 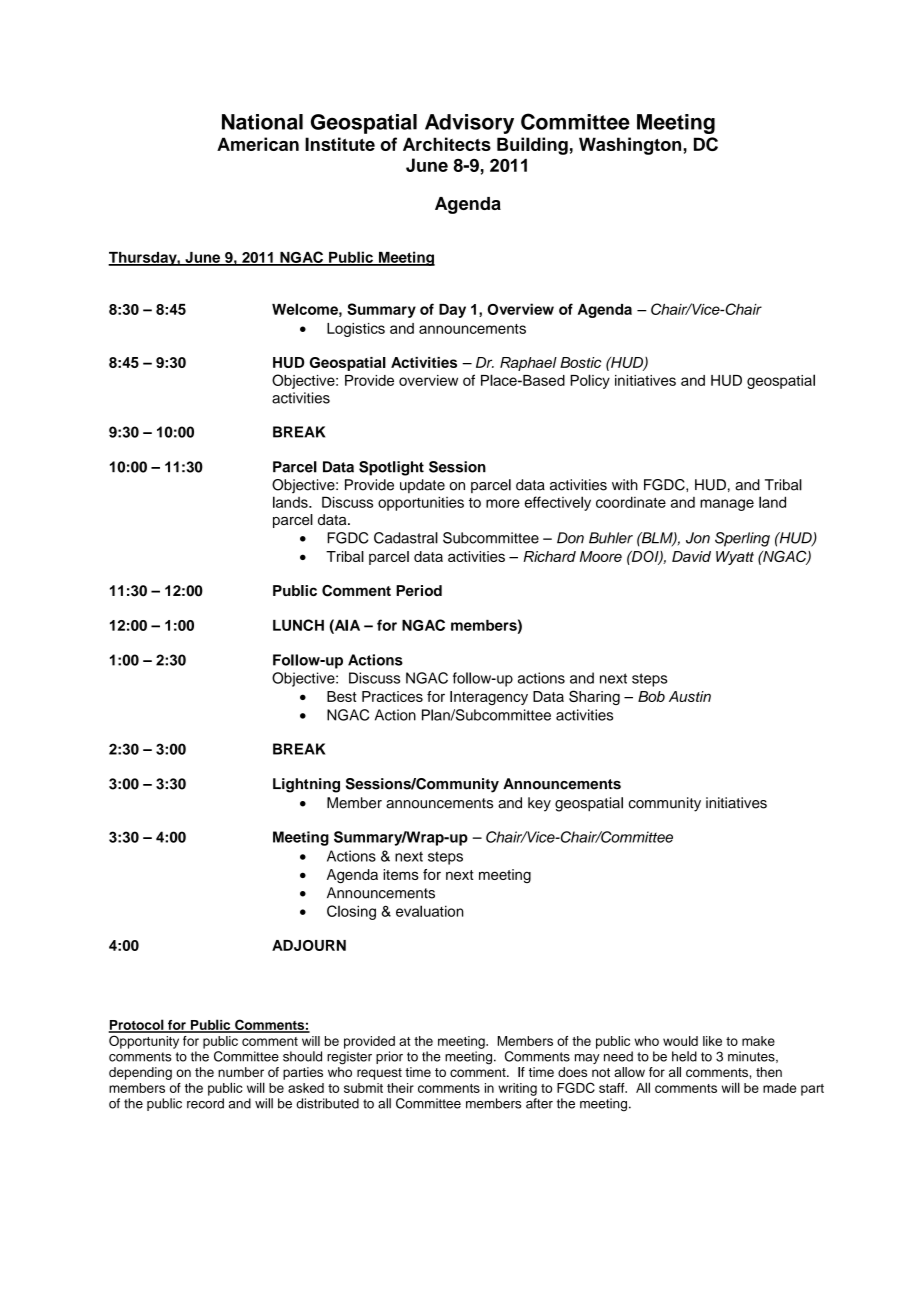 I want to click on number, so click(x=241, y=1072).
